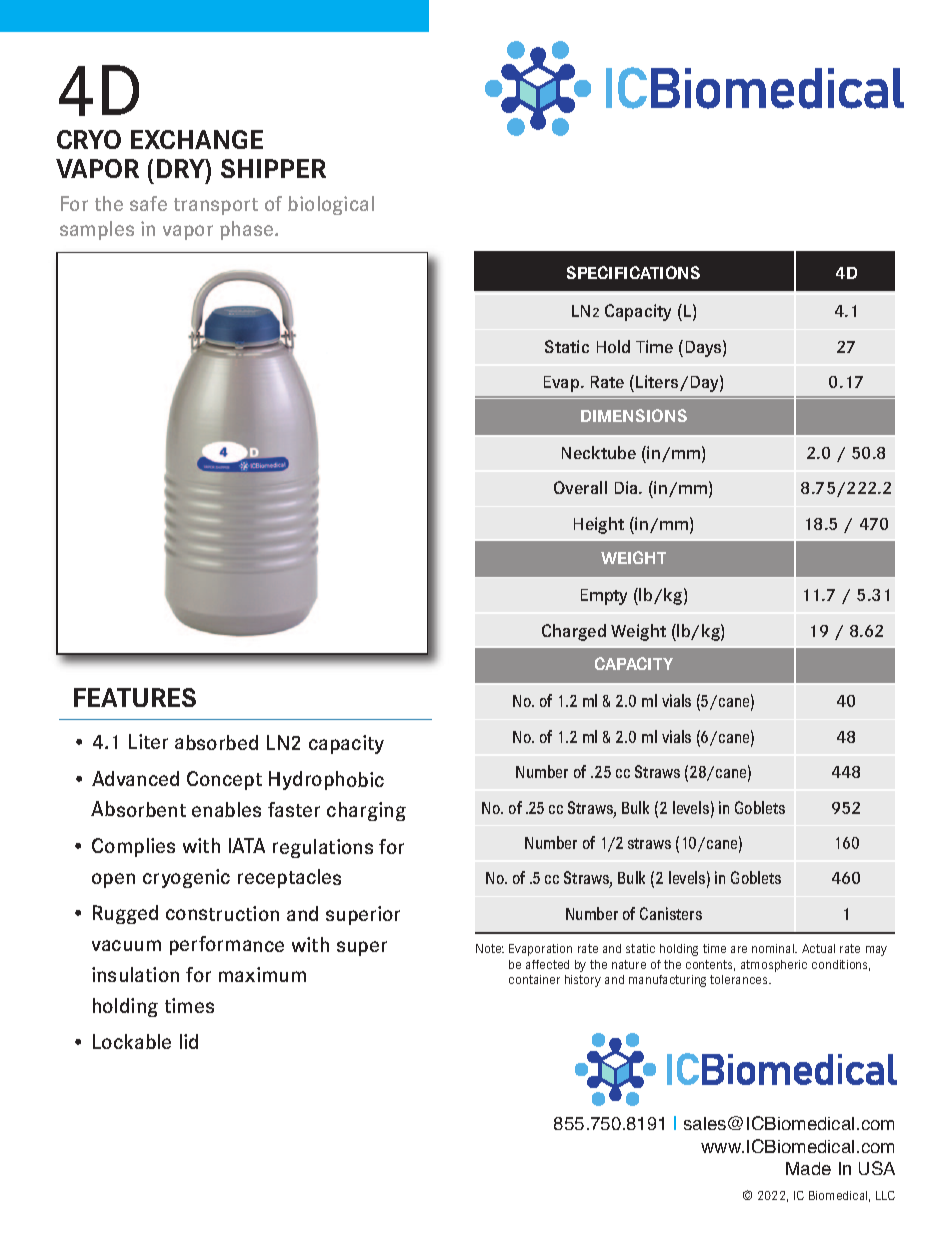 This screenshot has width=952, height=1233. I want to click on Empty, so click(604, 597).
